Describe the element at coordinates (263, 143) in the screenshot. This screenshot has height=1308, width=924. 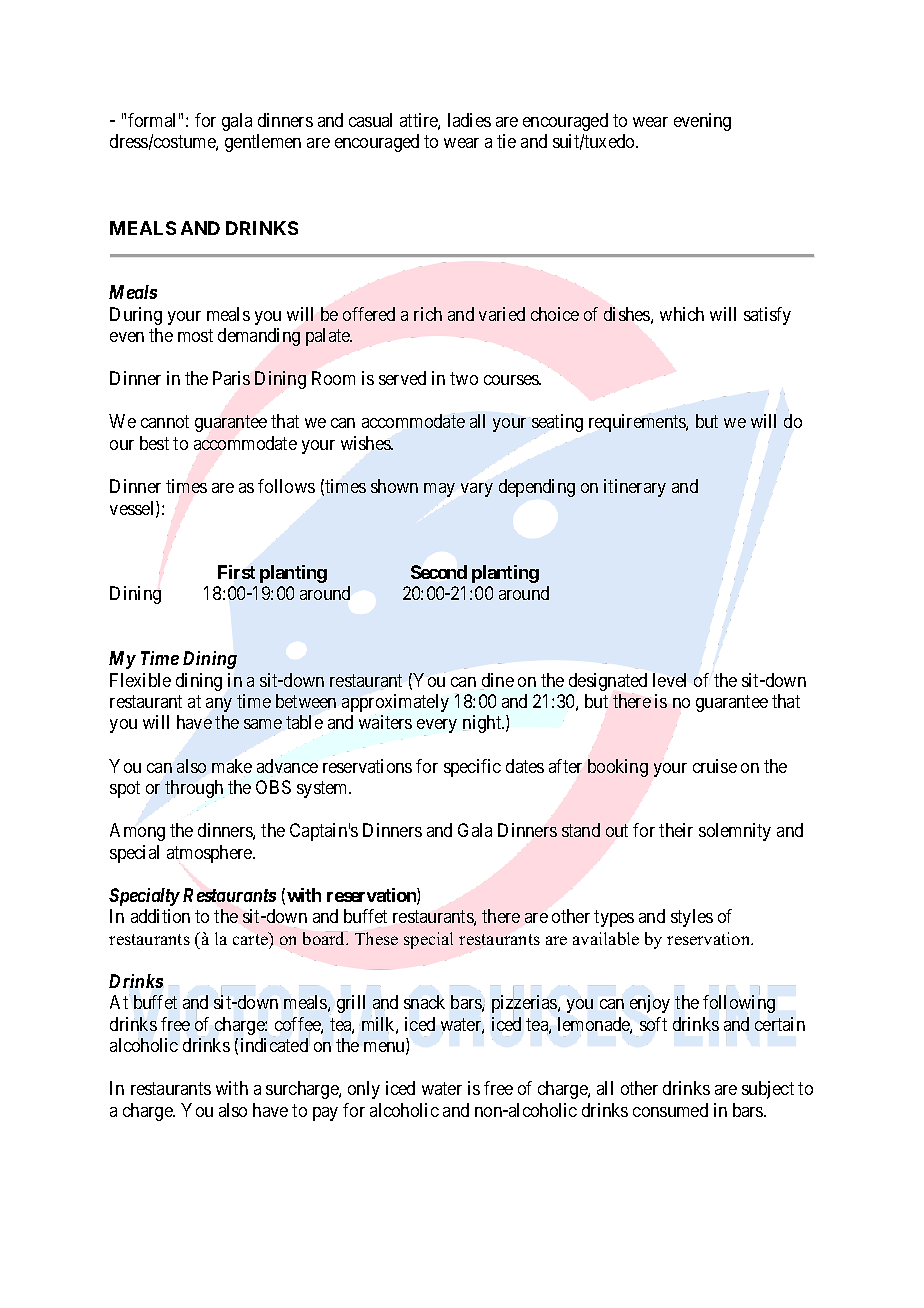
I see `gentlemen` at that location.
